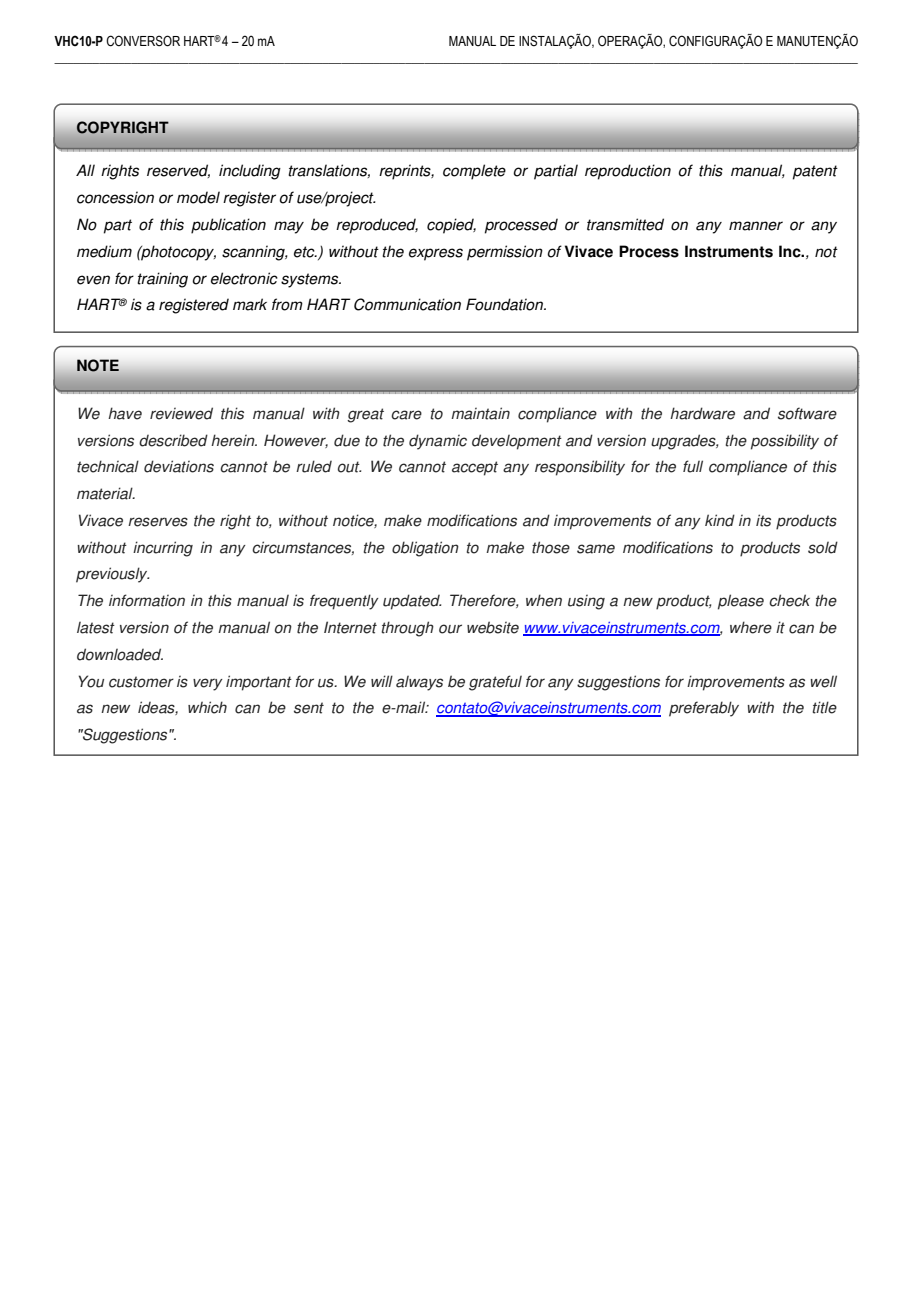  Describe the element at coordinates (474, 172) in the screenshot. I see `complete` at that location.
